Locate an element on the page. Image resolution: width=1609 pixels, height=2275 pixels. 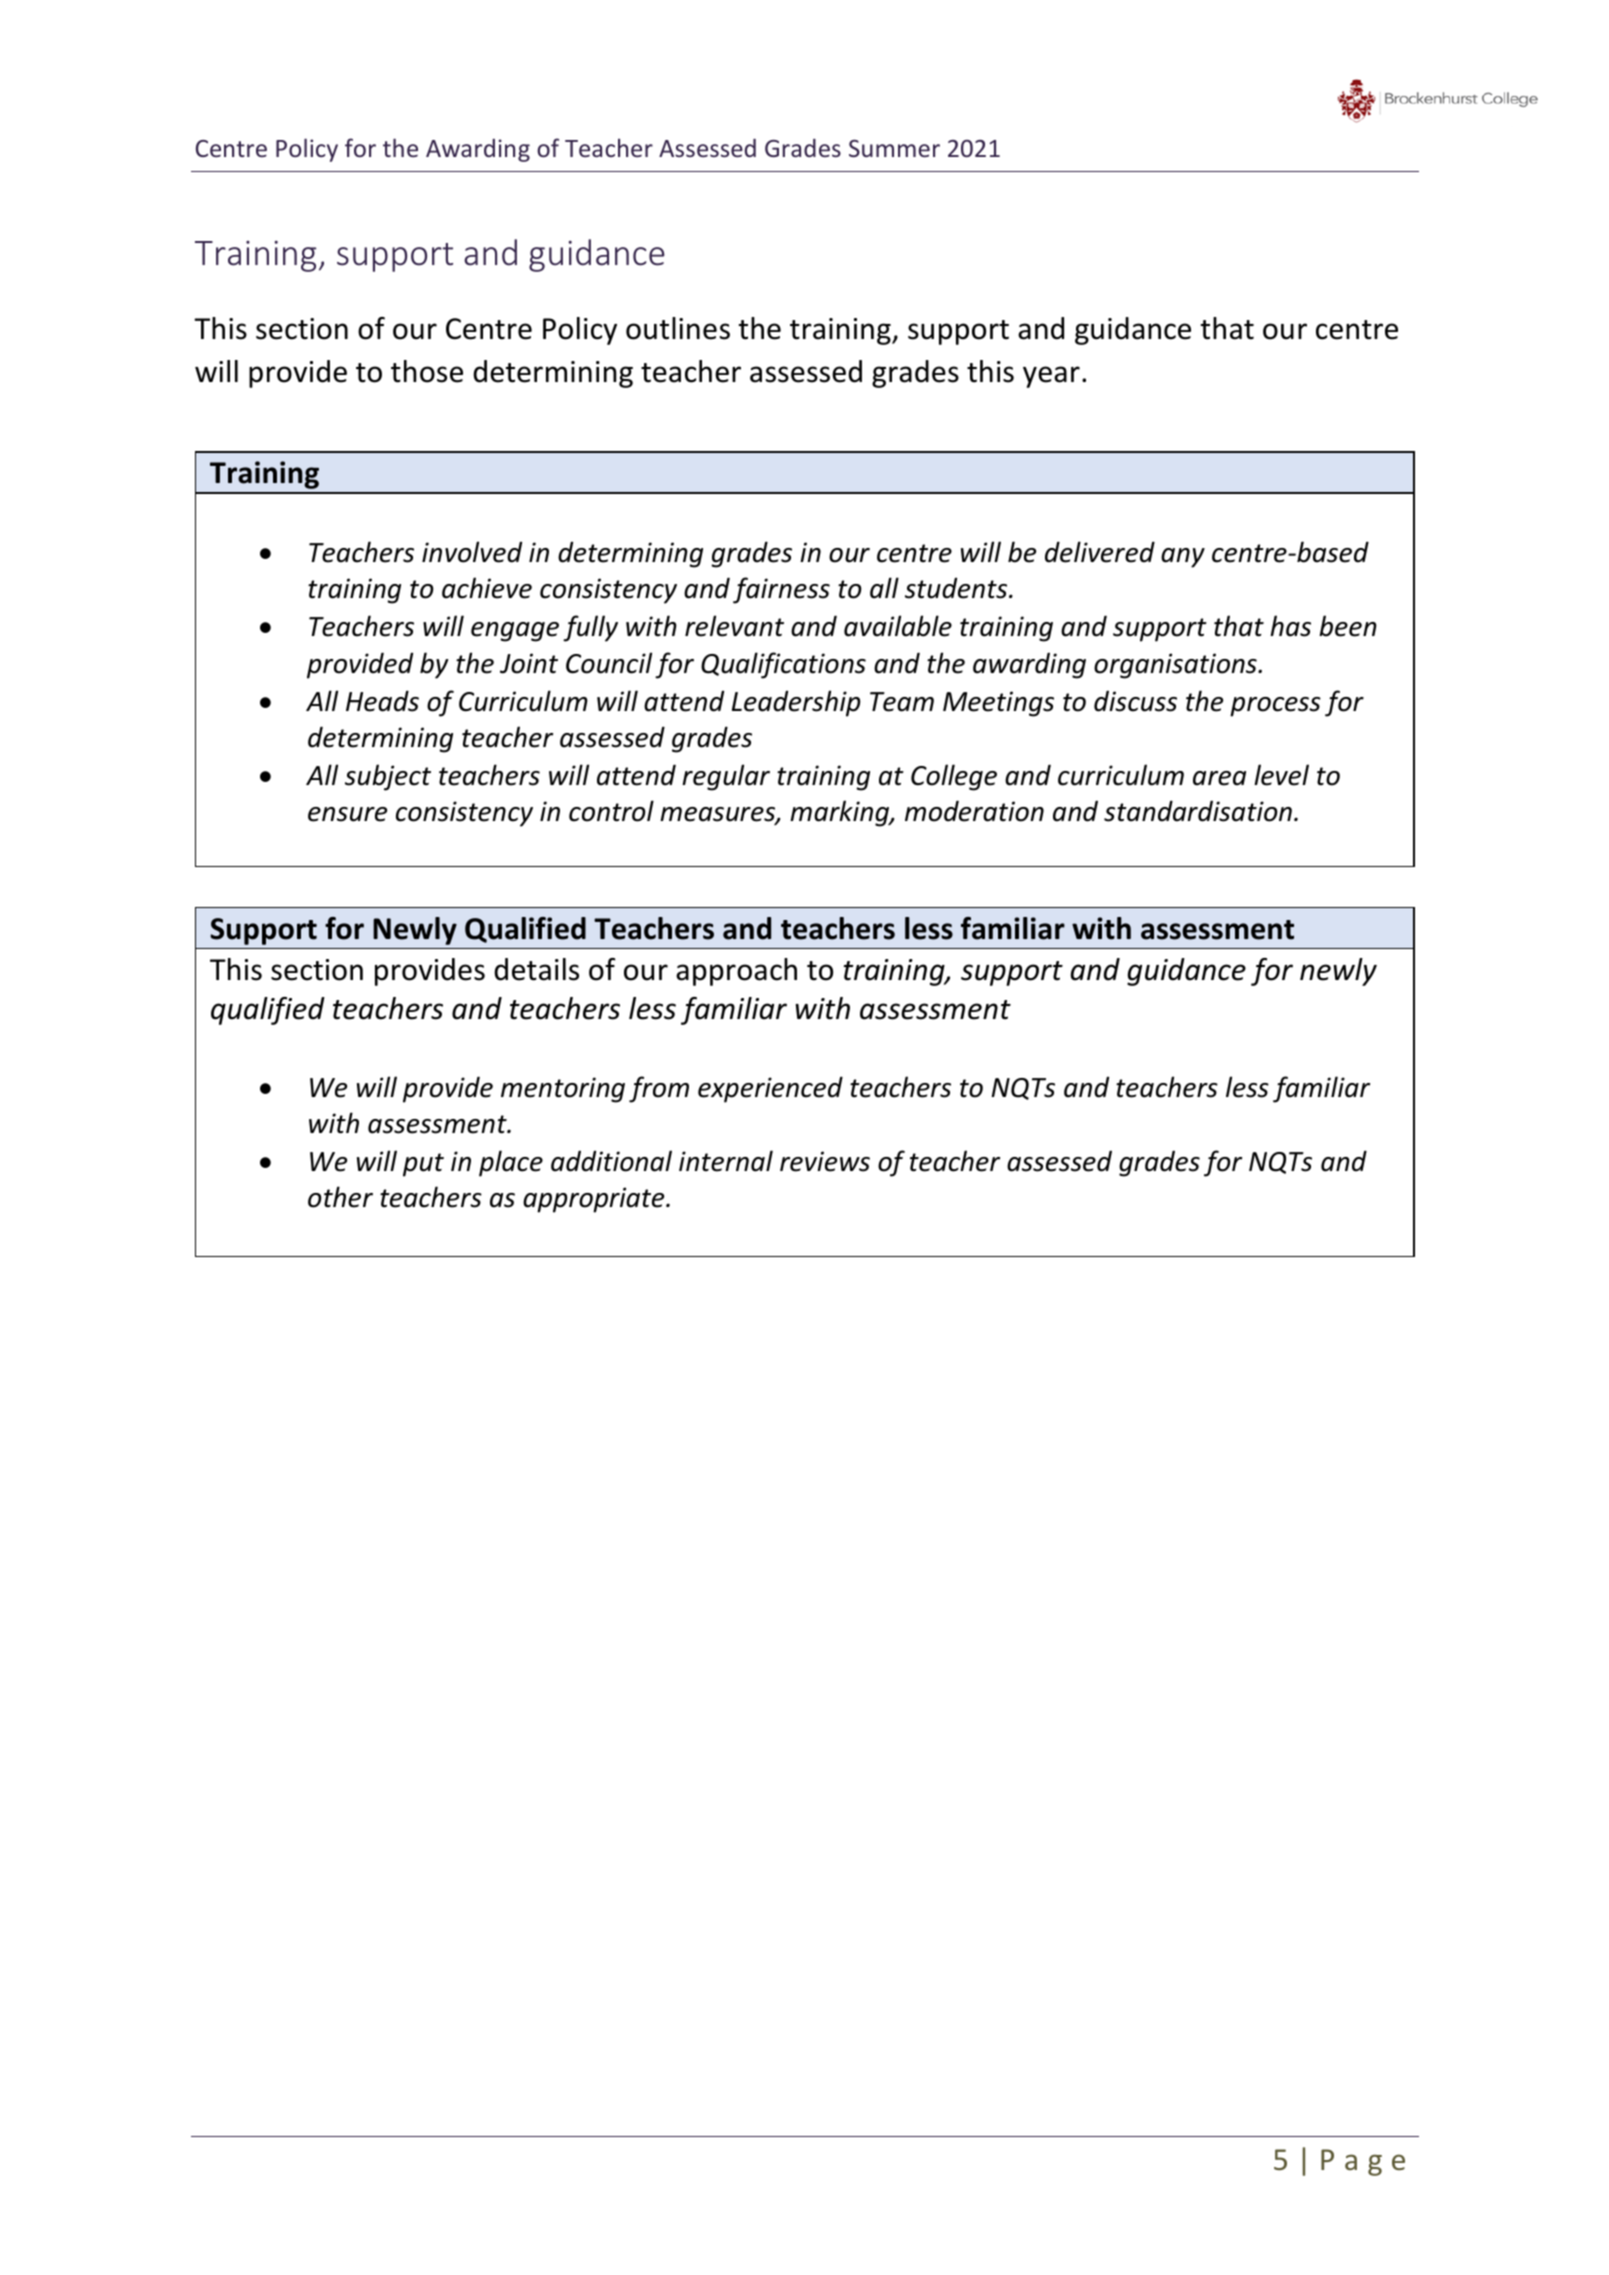
those is located at coordinates (427, 371).
